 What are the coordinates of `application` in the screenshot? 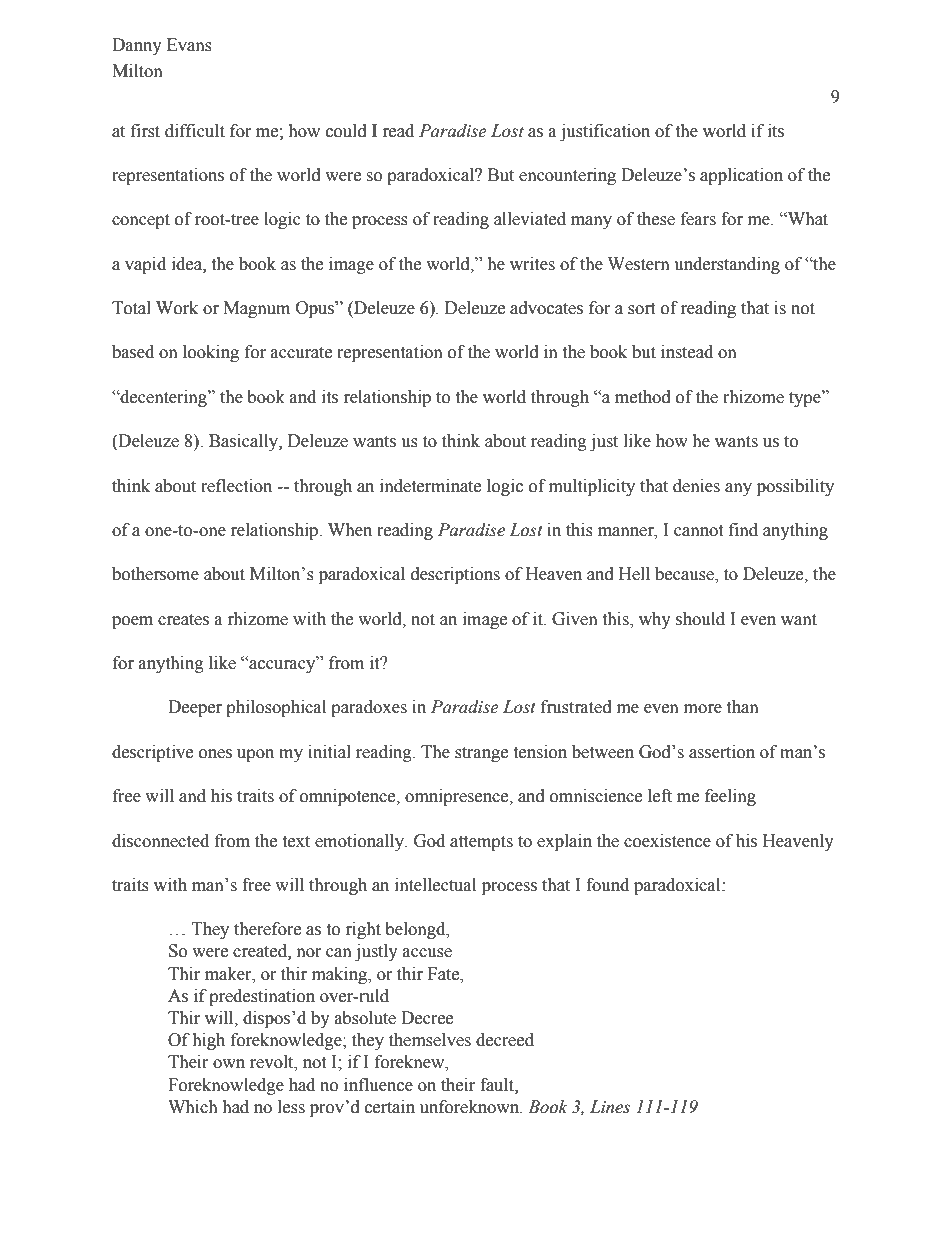 It's located at (741, 176).
